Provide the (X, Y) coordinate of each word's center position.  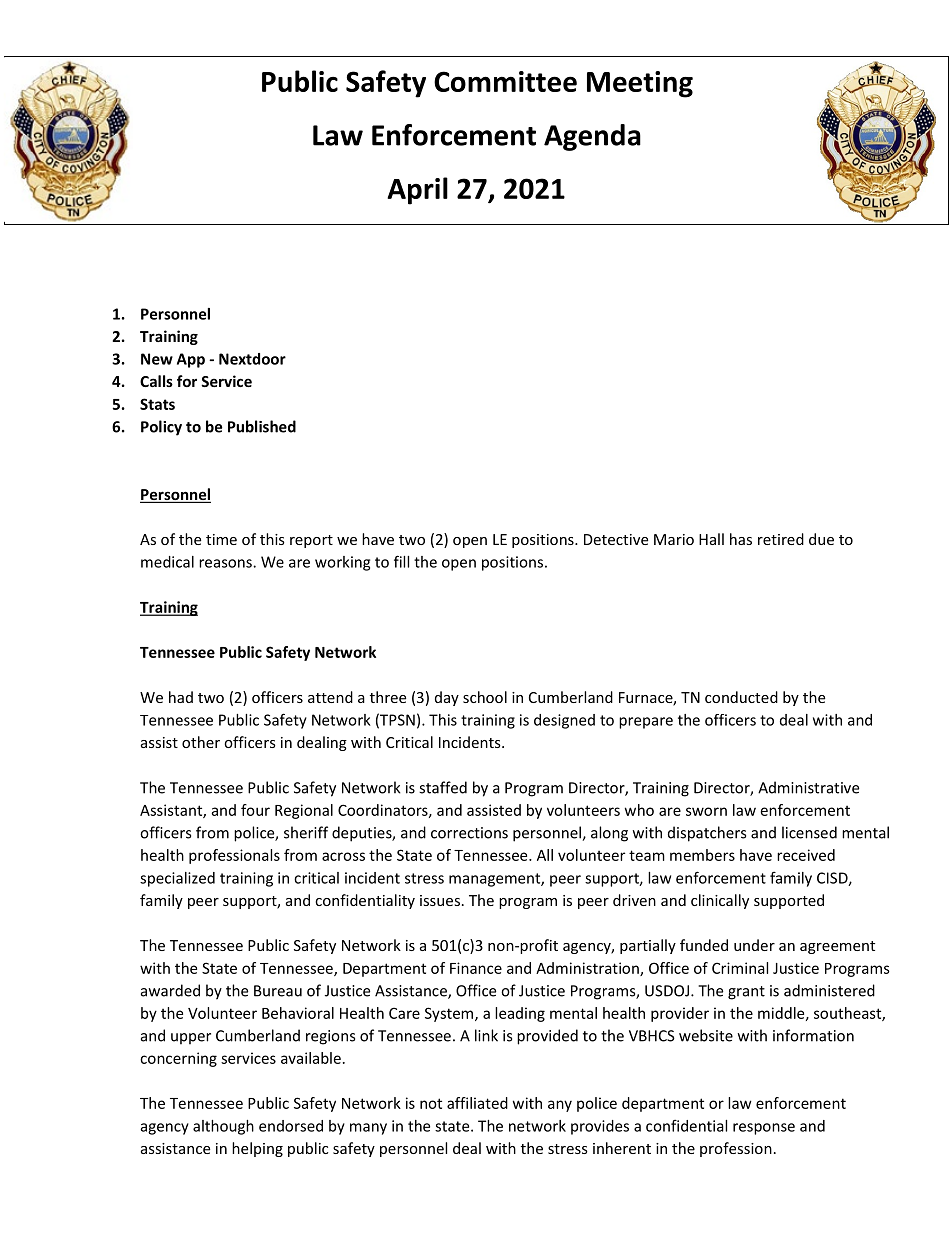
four (255, 810)
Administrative (808, 787)
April (417, 191)
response (764, 1129)
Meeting (640, 84)
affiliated (477, 1103)
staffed (443, 787)
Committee (505, 81)
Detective (616, 539)
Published (262, 426)
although (223, 1127)
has (741, 539)
